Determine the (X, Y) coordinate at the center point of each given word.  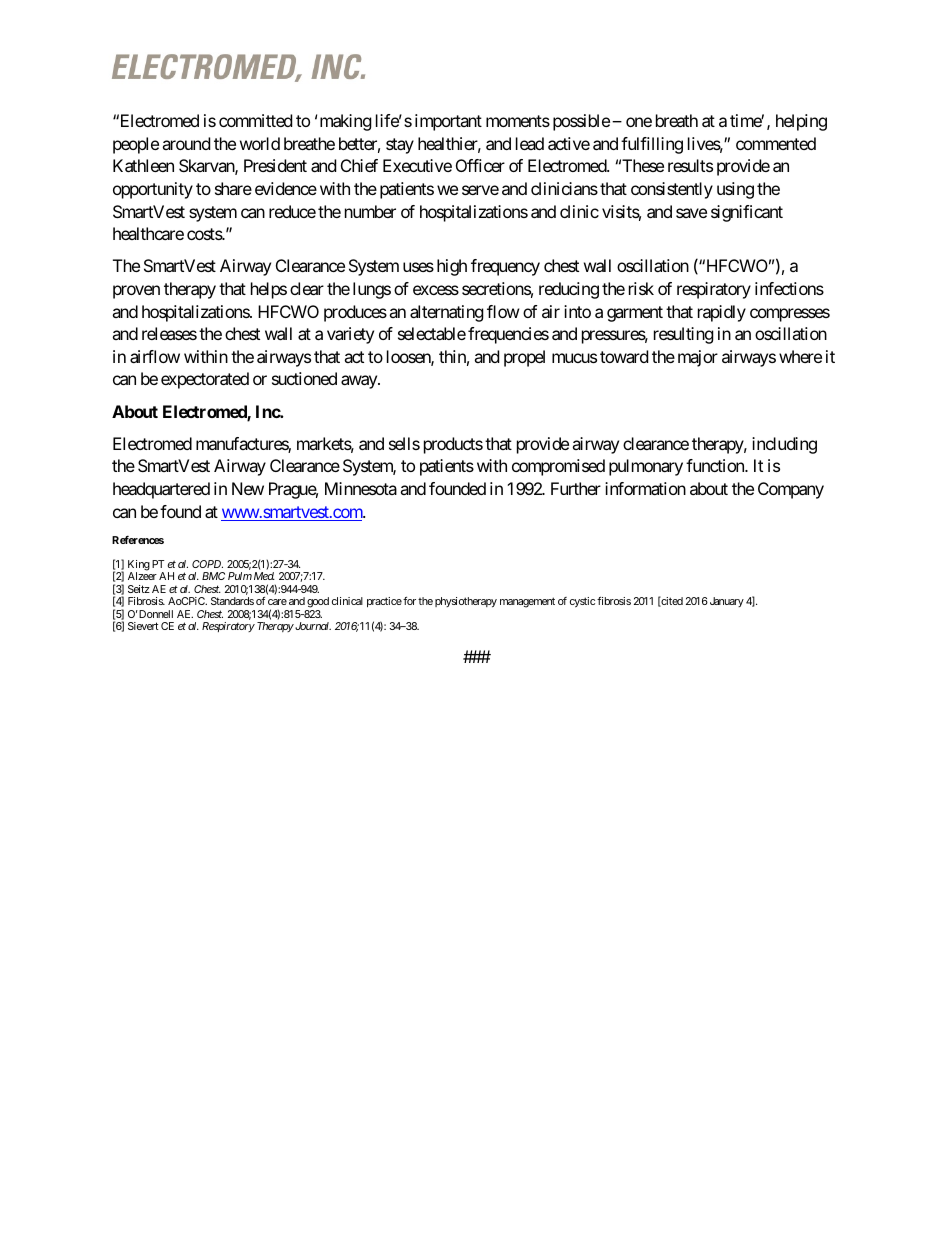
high (452, 267)
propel (524, 358)
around (186, 143)
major (698, 358)
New (248, 488)
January (727, 602)
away (360, 382)
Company (791, 490)
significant (747, 213)
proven (136, 292)
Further (576, 488)
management (527, 602)
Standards (232, 601)
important (448, 122)
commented (776, 143)
